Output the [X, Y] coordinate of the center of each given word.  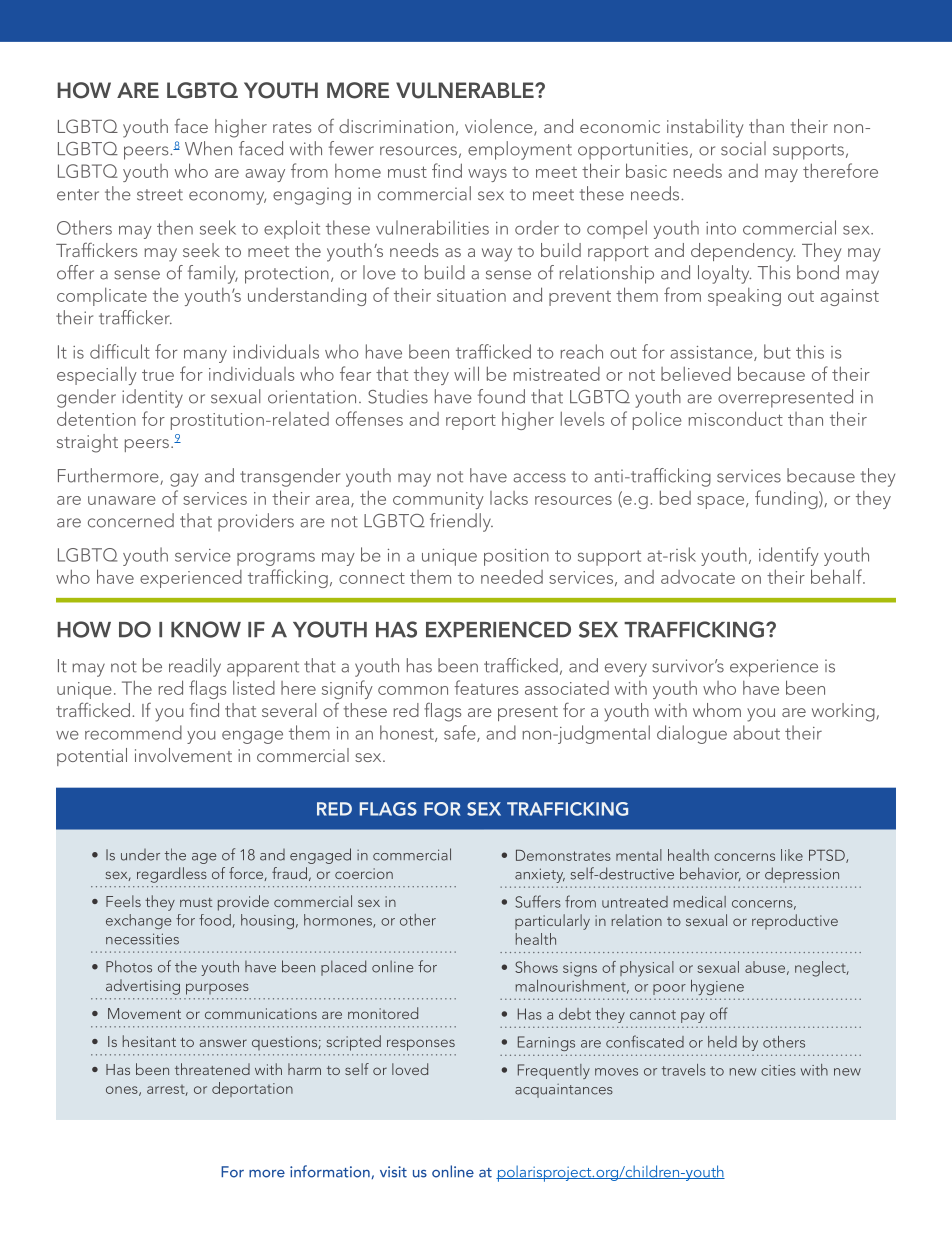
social [743, 148]
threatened [212, 1069]
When [208, 148]
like [792, 855]
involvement [183, 755]
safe [461, 733]
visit [393, 1172]
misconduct [736, 418]
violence [500, 127]
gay [184, 480]
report [471, 422]
